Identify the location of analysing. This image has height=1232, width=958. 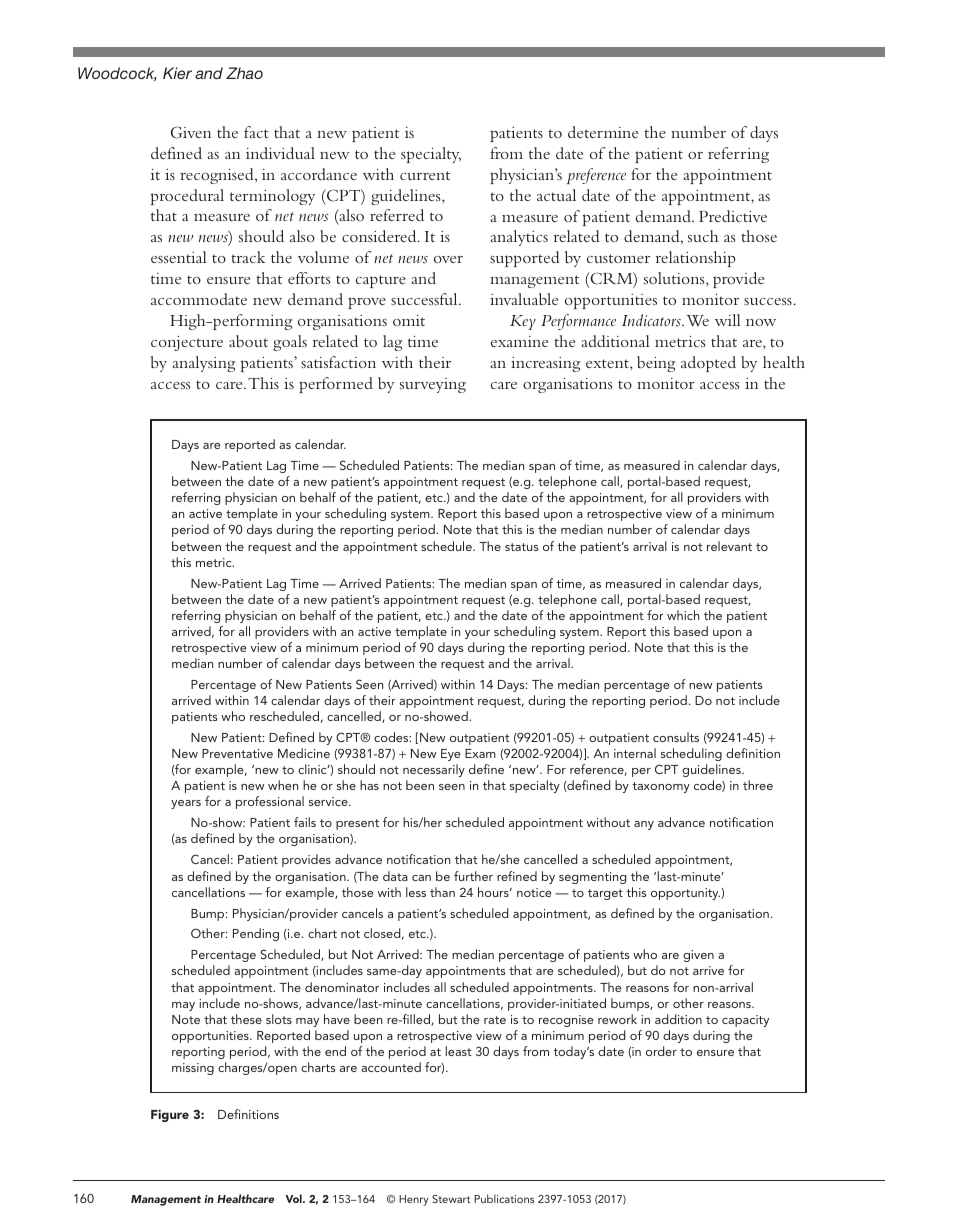
(204, 364).
